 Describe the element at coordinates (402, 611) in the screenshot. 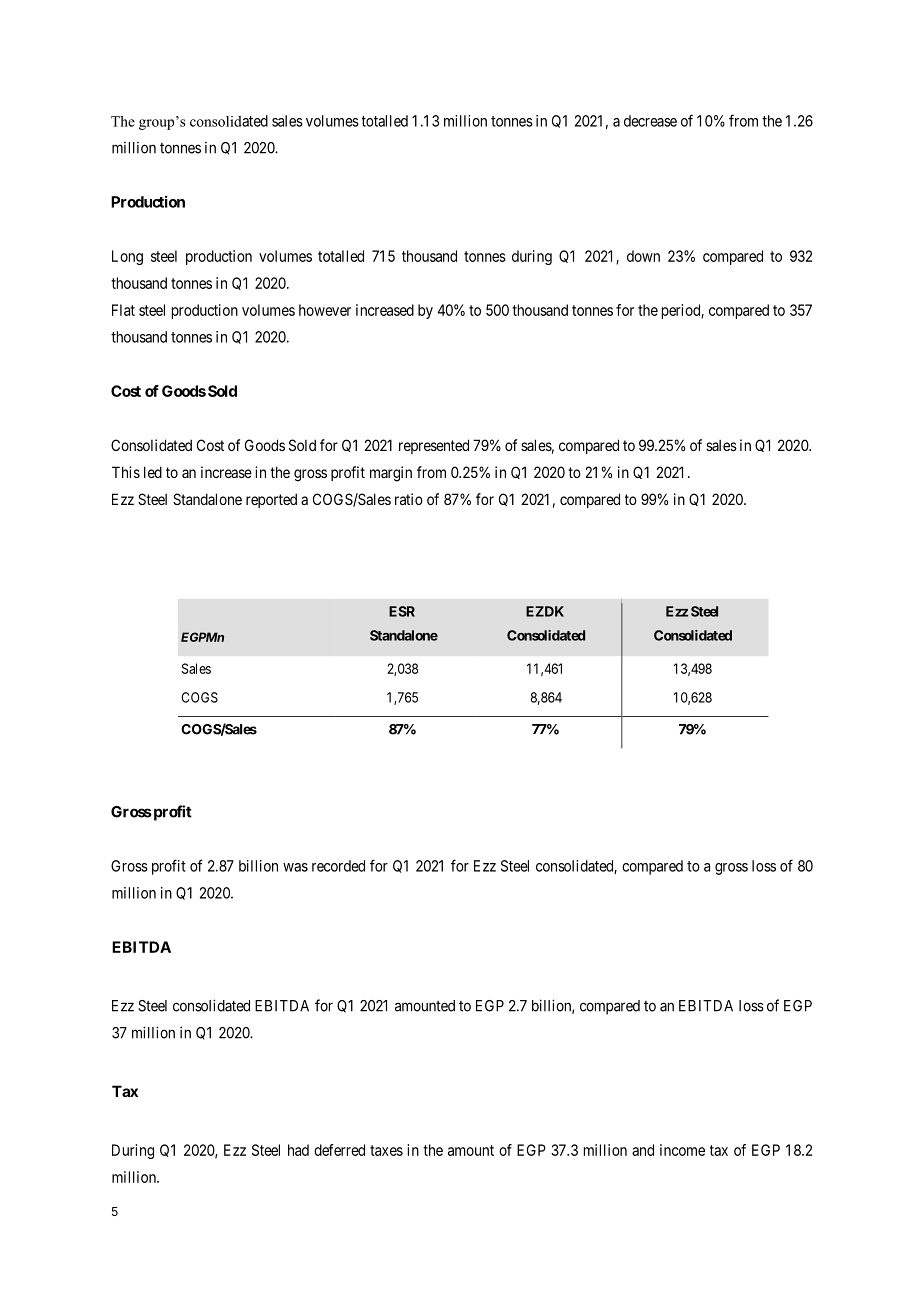

I see `ESR` at that location.
